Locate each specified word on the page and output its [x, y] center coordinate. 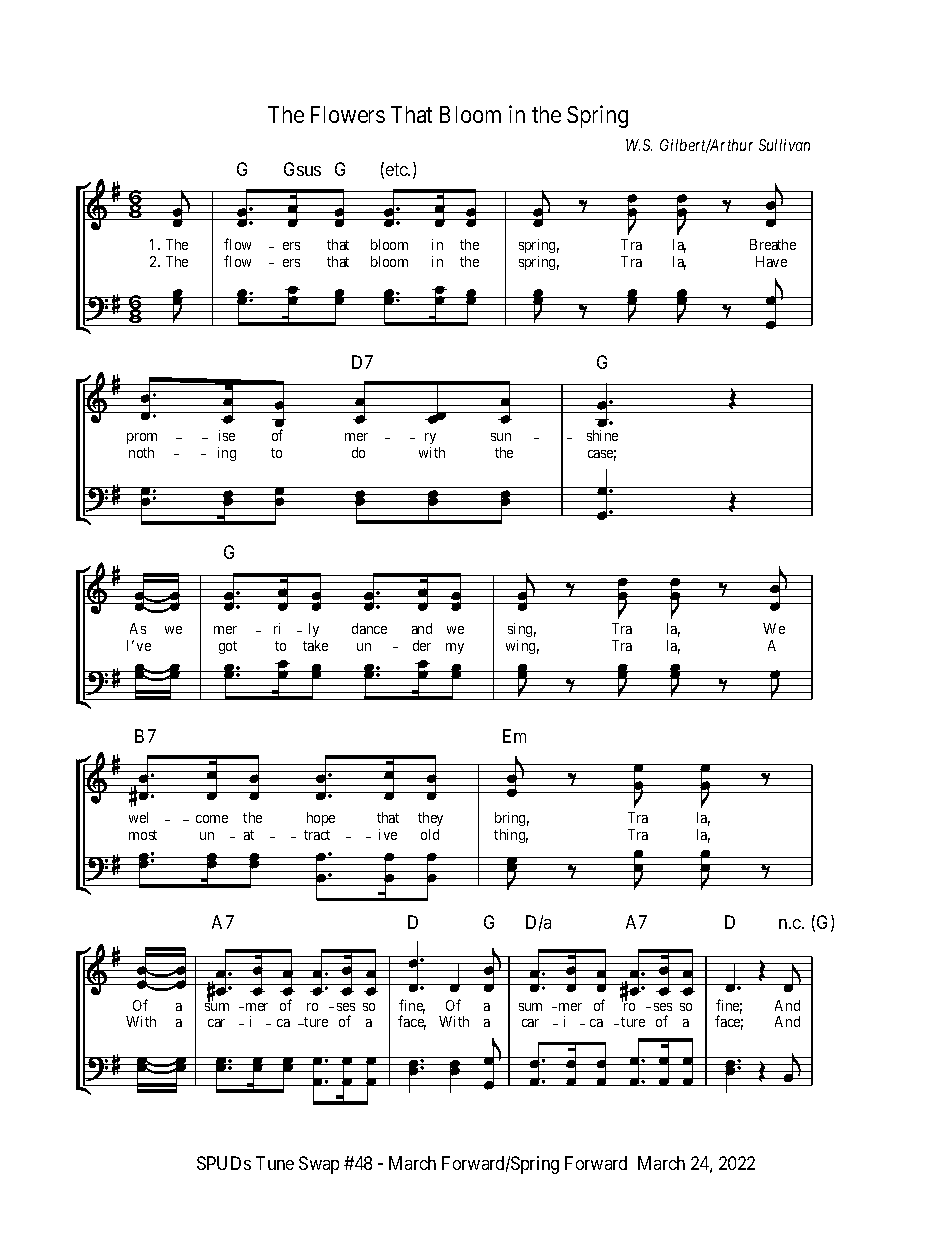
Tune [275, 1163]
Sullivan [784, 145]
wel [138, 817]
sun [501, 437]
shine [602, 435]
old [430, 834]
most [143, 835]
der [422, 645]
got [228, 647]
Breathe [773, 244]
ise [227, 435]
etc [397, 169]
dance [369, 628]
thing [511, 836]
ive [388, 834]
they [430, 821]
